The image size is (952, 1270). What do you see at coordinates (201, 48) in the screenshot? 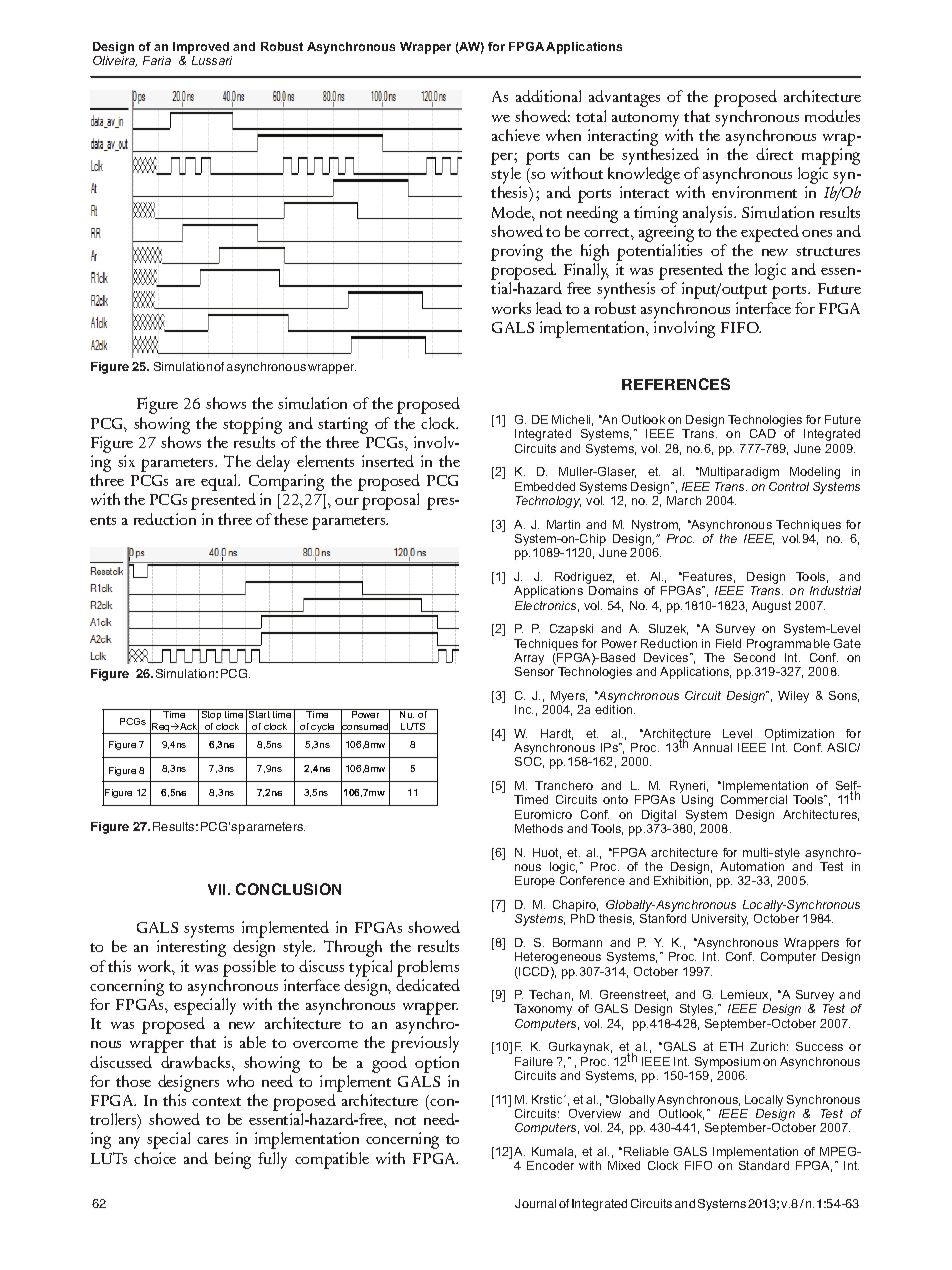
I see `Improved` at bounding box center [201, 48].
